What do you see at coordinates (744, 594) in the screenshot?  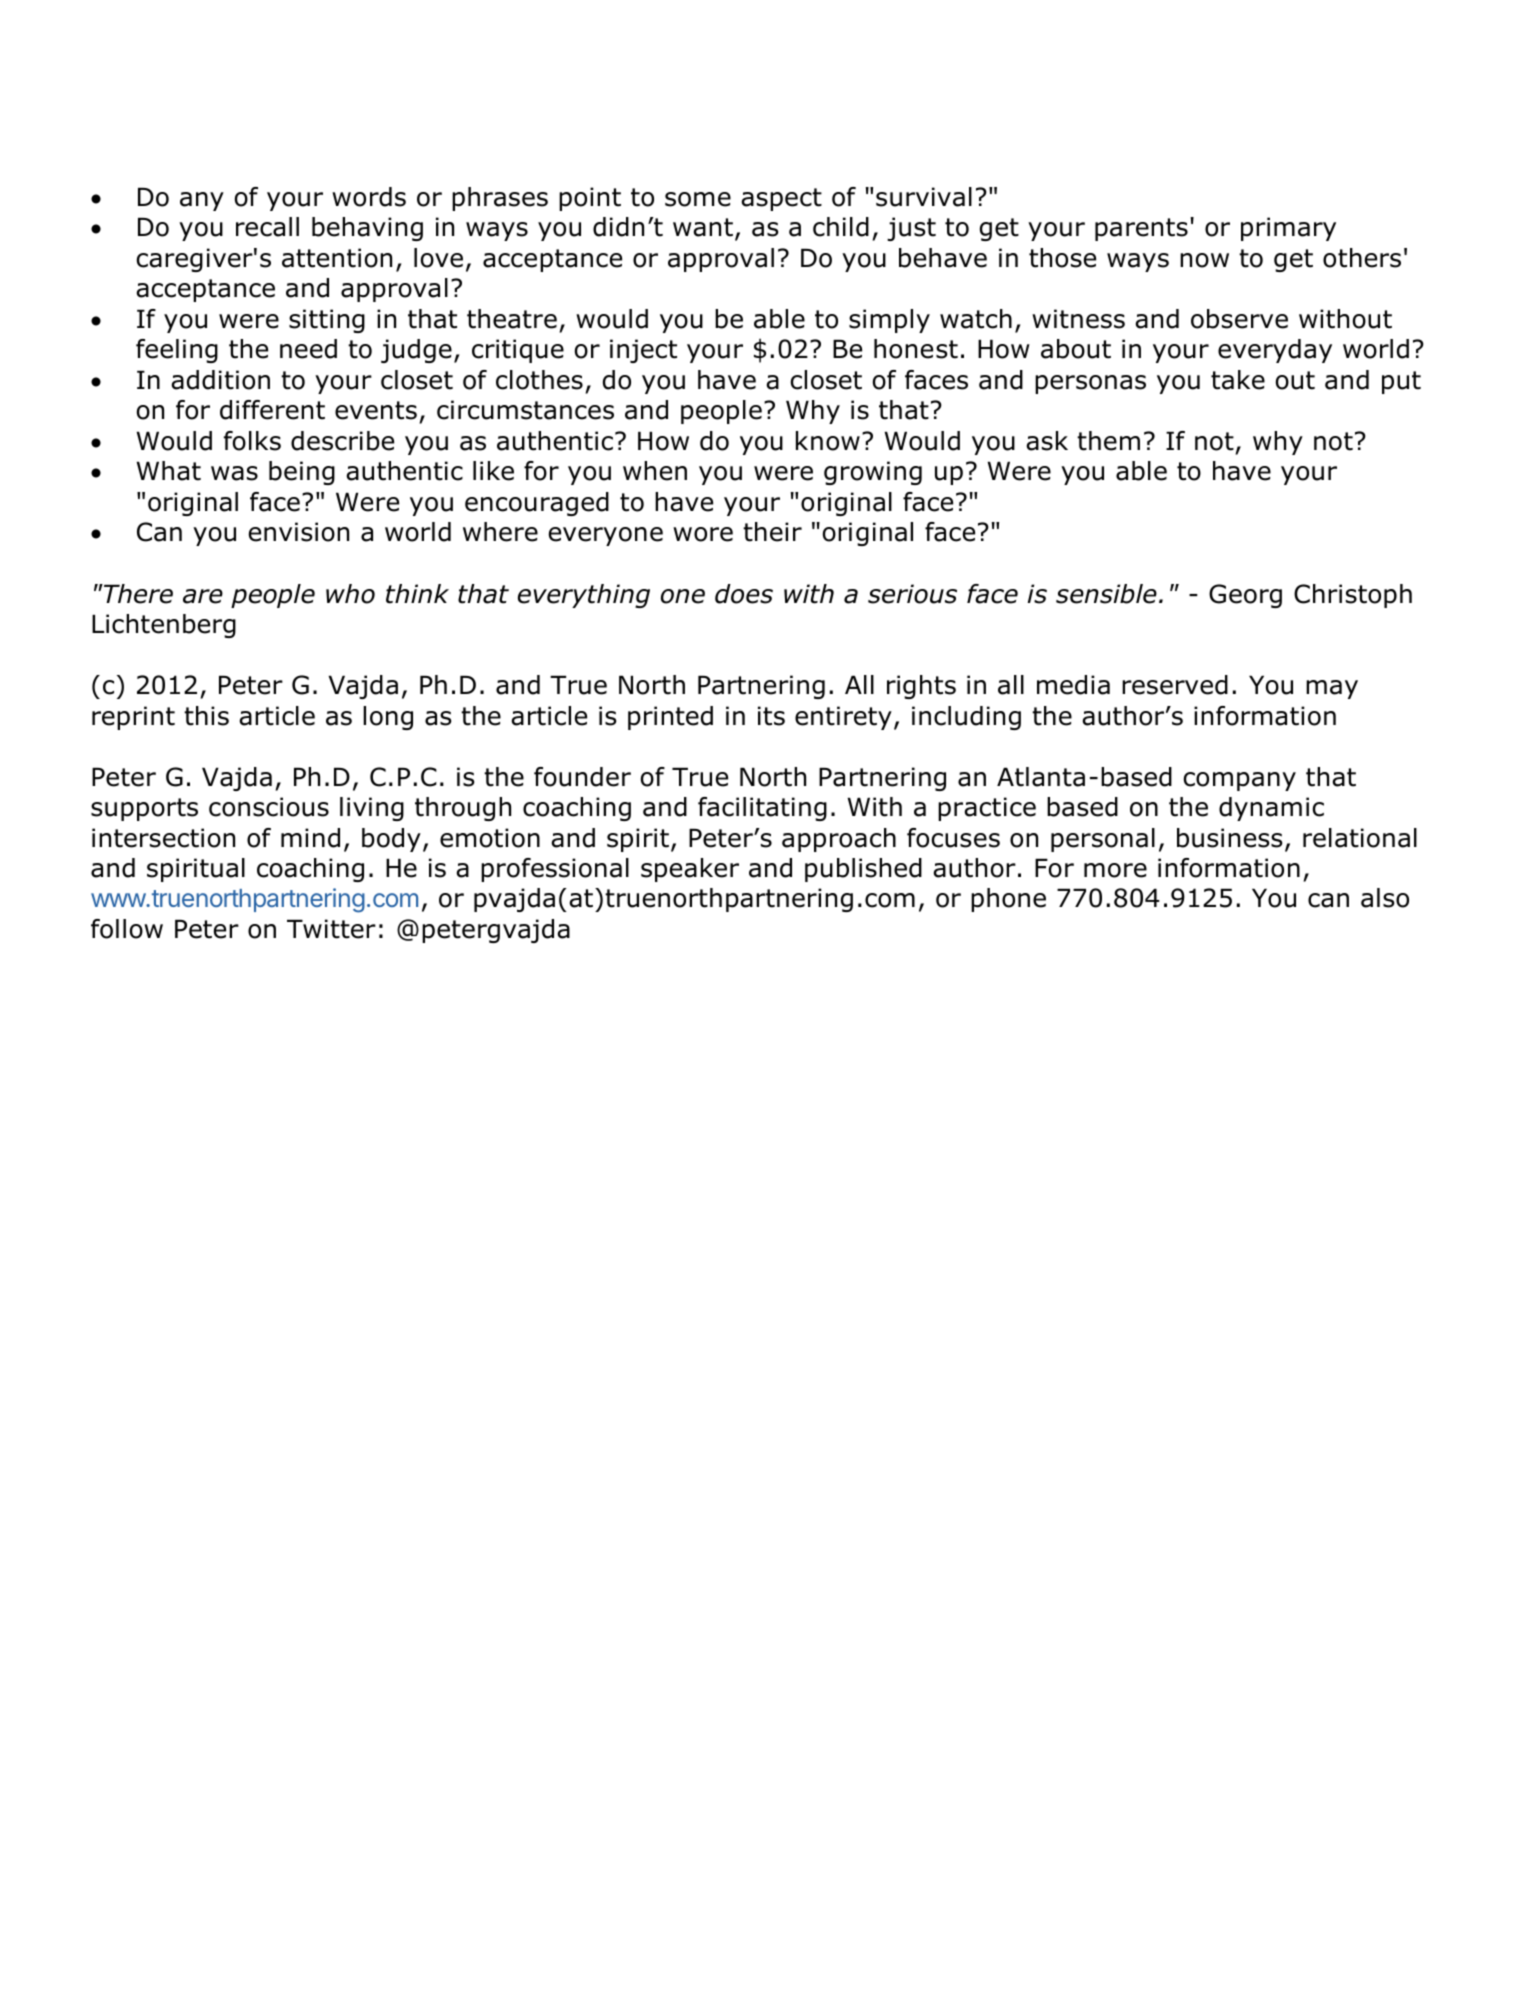 I see `does` at bounding box center [744, 594].
